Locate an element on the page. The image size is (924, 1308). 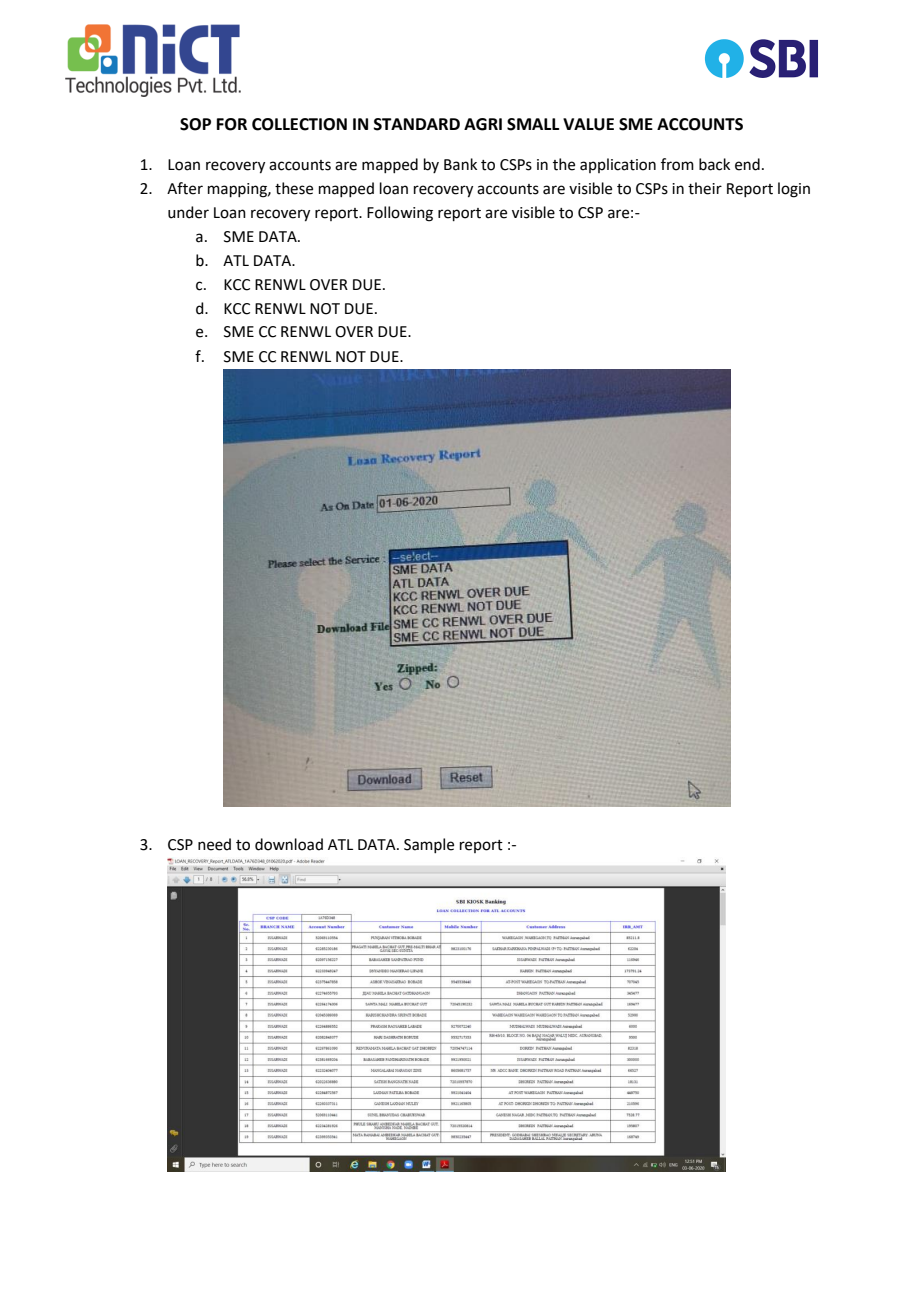
FOR is located at coordinates (232, 124).
